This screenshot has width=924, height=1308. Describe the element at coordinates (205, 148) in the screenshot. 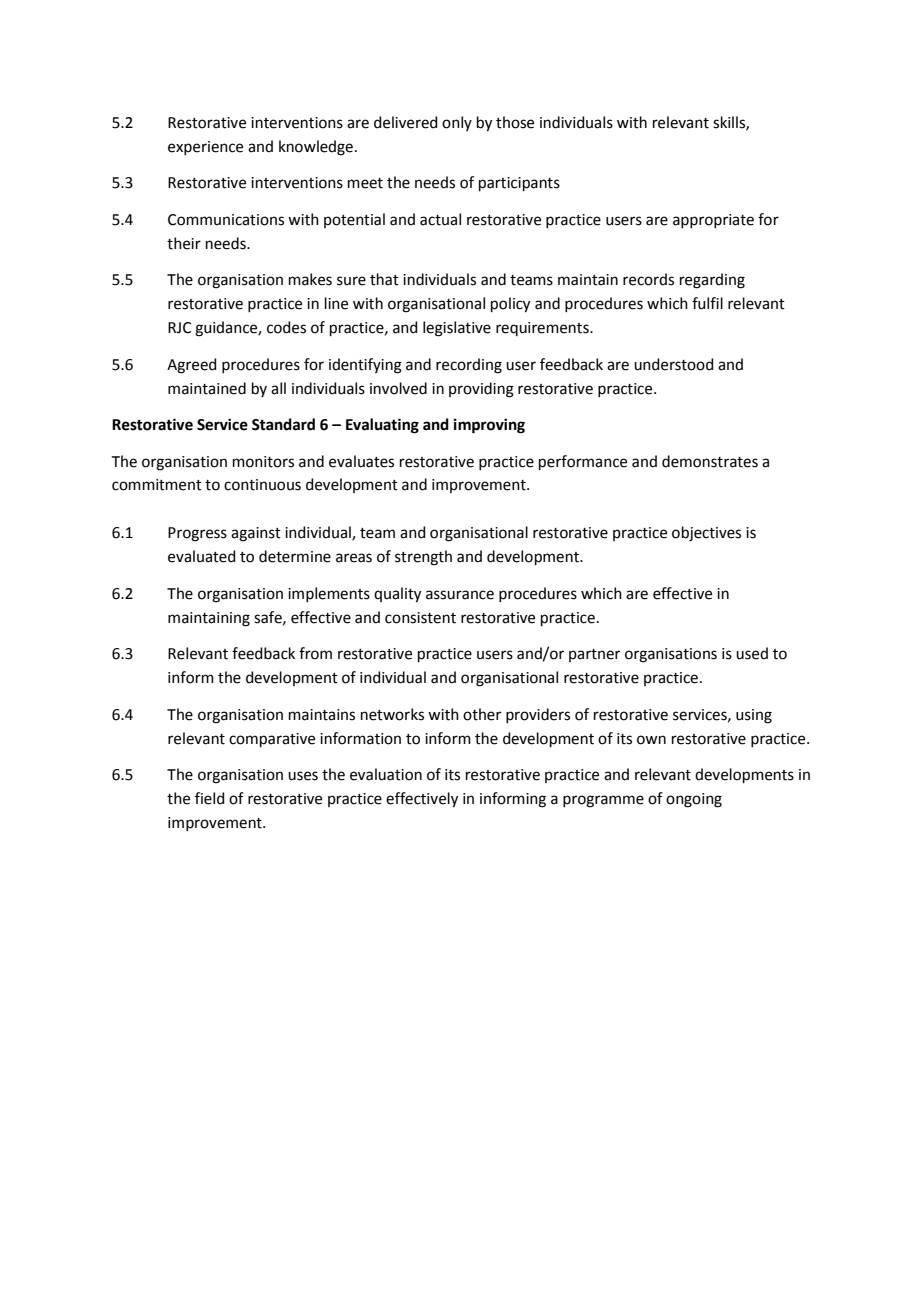

I see `experience` at that location.
